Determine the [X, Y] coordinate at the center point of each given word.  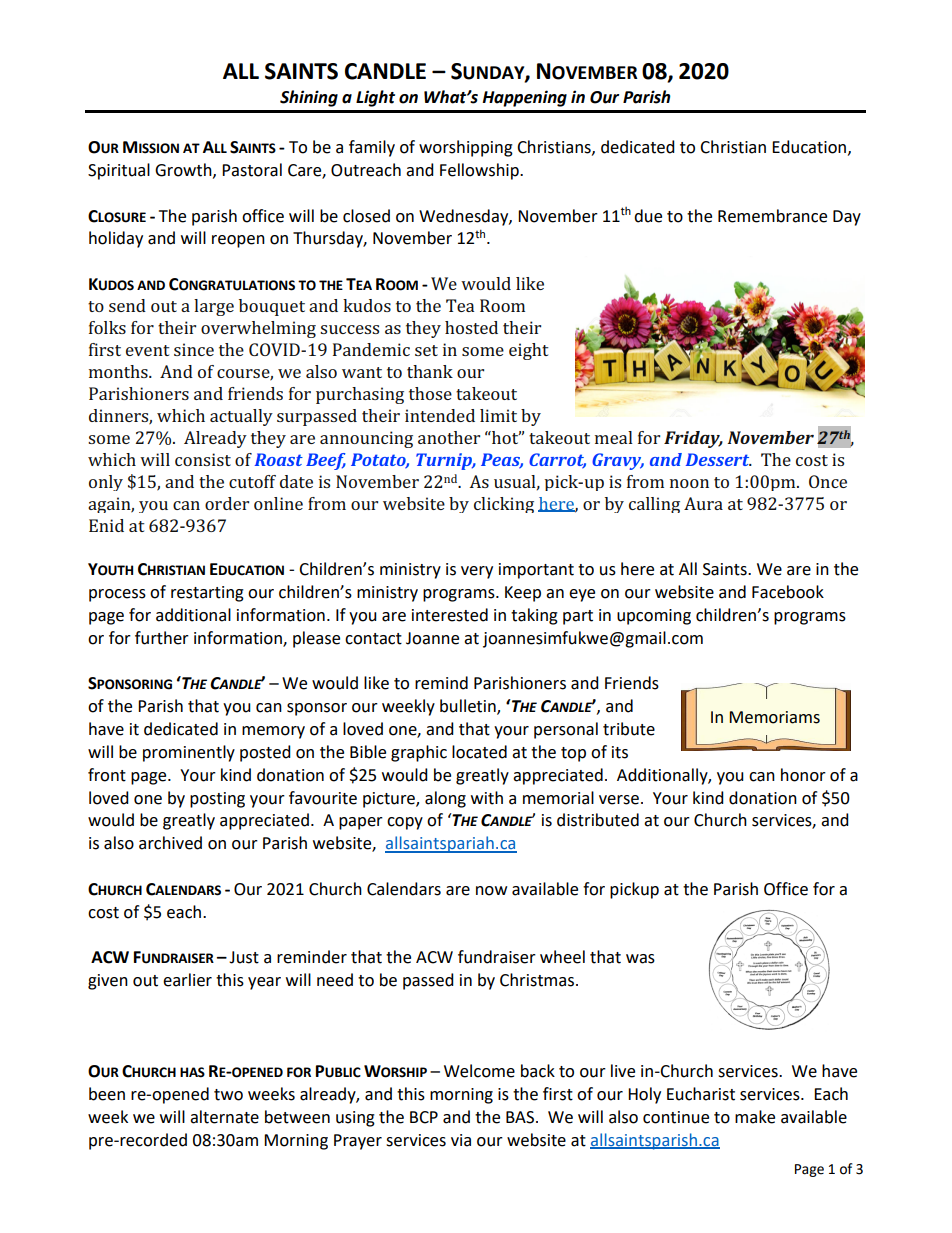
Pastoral [252, 170]
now [491, 891]
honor [803, 775]
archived [170, 843]
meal [614, 437]
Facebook [788, 592]
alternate [224, 1117]
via [461, 1140]
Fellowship [480, 171]
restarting [207, 594]
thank [430, 371]
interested [450, 615]
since [194, 349]
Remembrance [772, 216]
